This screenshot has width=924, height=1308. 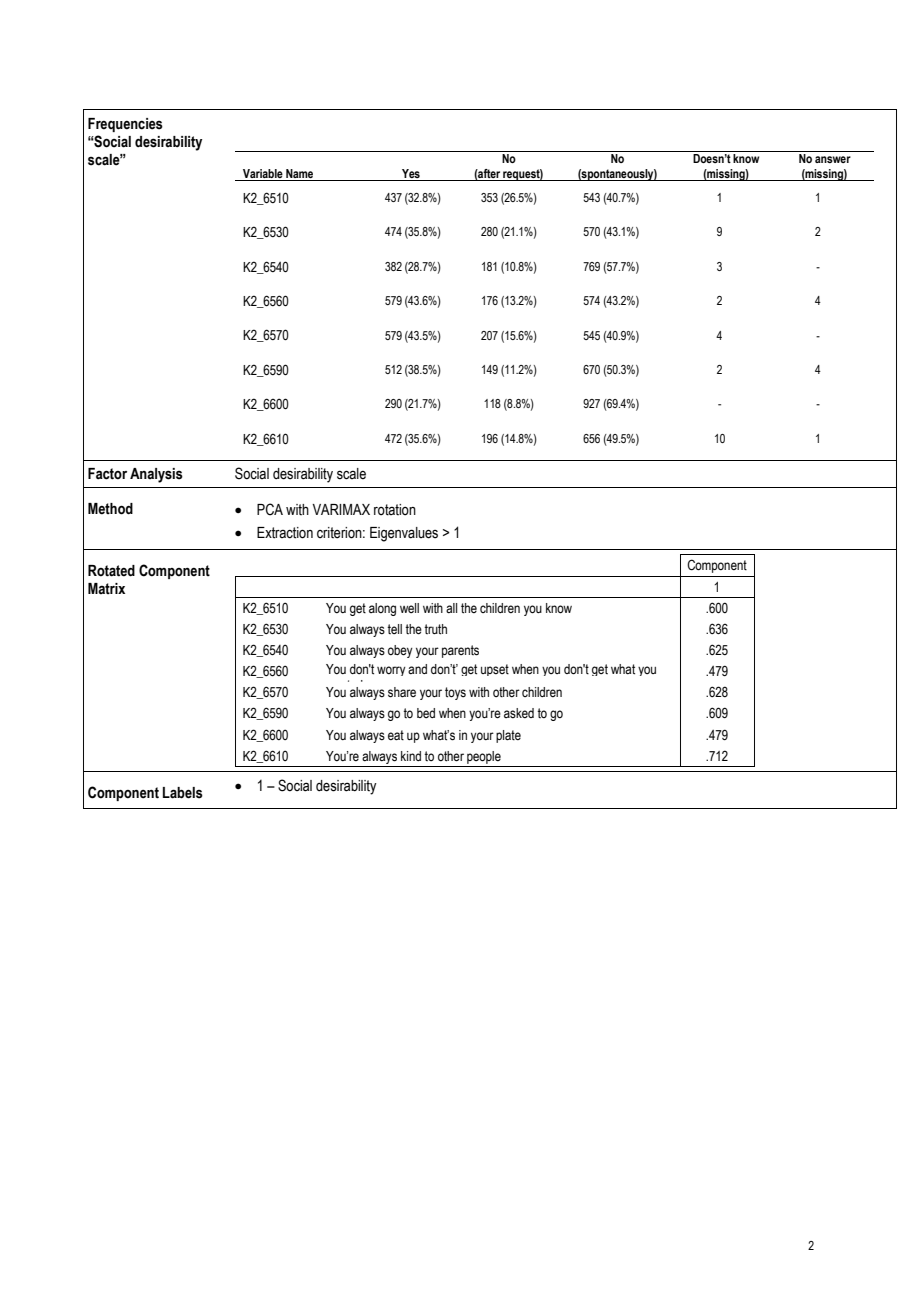 What do you see at coordinates (833, 159) in the screenshot?
I see `answer` at bounding box center [833, 159].
